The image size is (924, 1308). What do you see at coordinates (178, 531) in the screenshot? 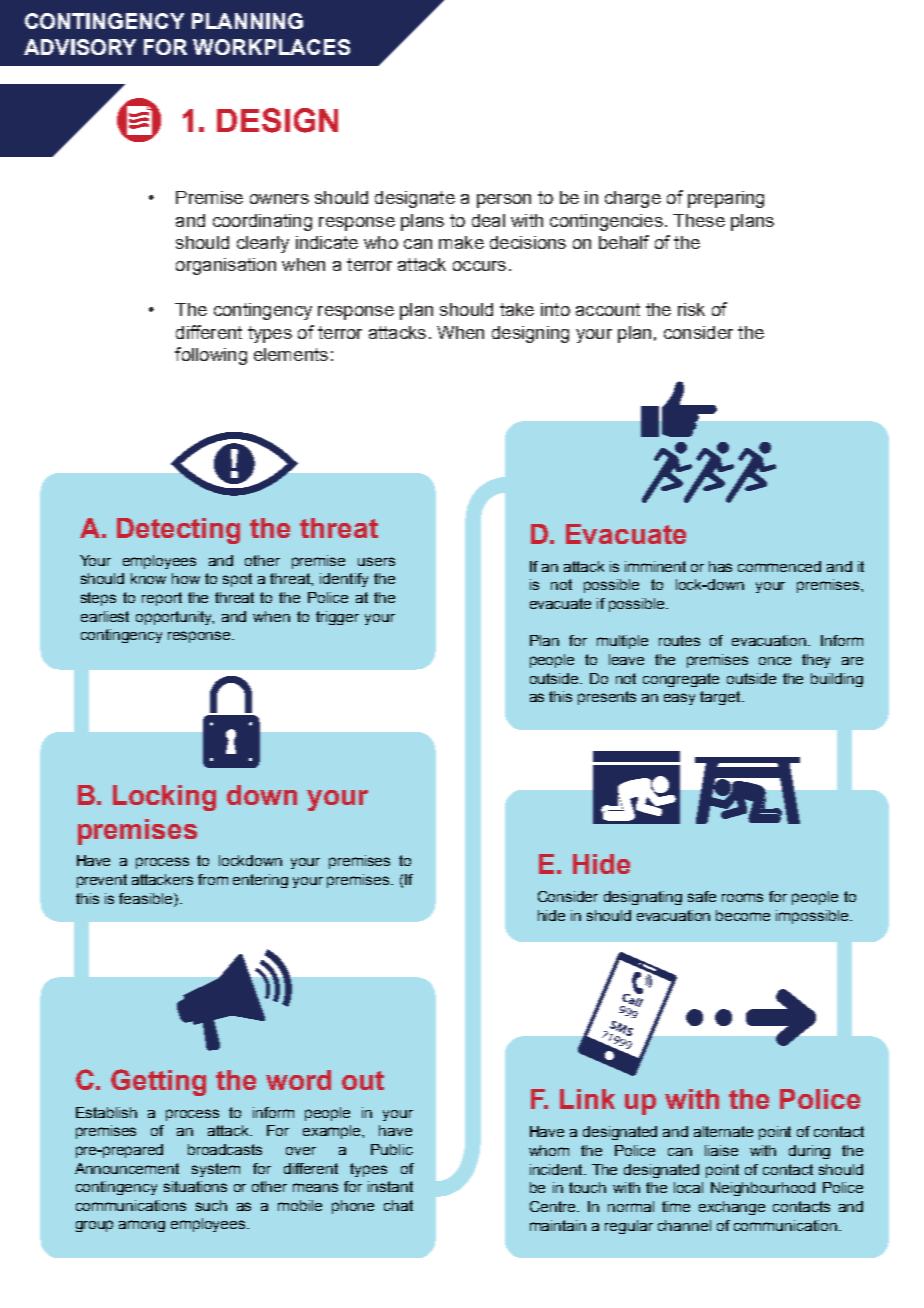
I see `Detecting` at bounding box center [178, 531].
